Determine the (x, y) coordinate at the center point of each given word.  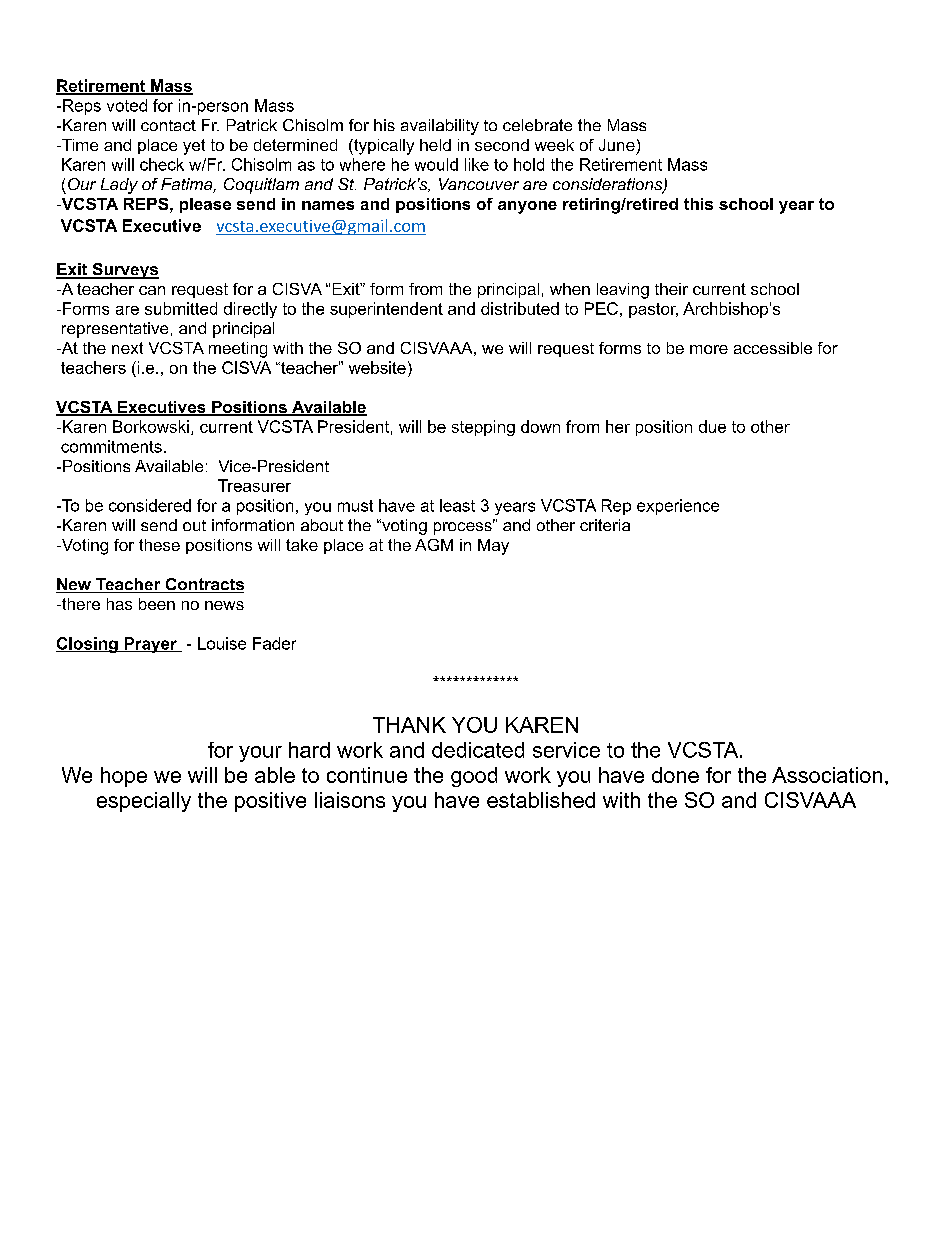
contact (168, 125)
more (709, 349)
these (159, 545)
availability (440, 127)
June (617, 145)
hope (124, 777)
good (474, 777)
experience (678, 507)
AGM (434, 545)
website (377, 367)
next (127, 348)
